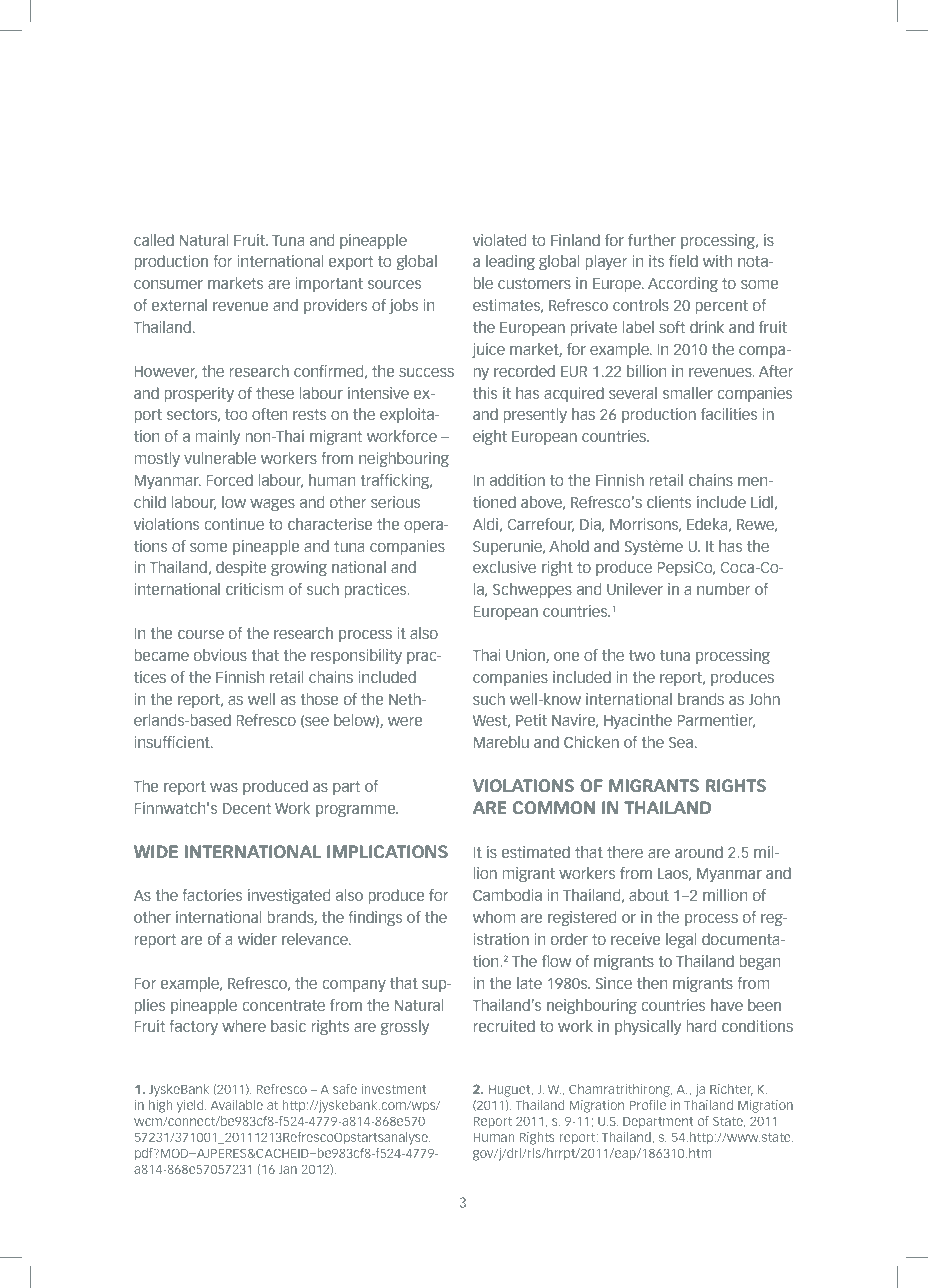 This image has height=1288, width=928. I want to click on obvious, so click(220, 655).
